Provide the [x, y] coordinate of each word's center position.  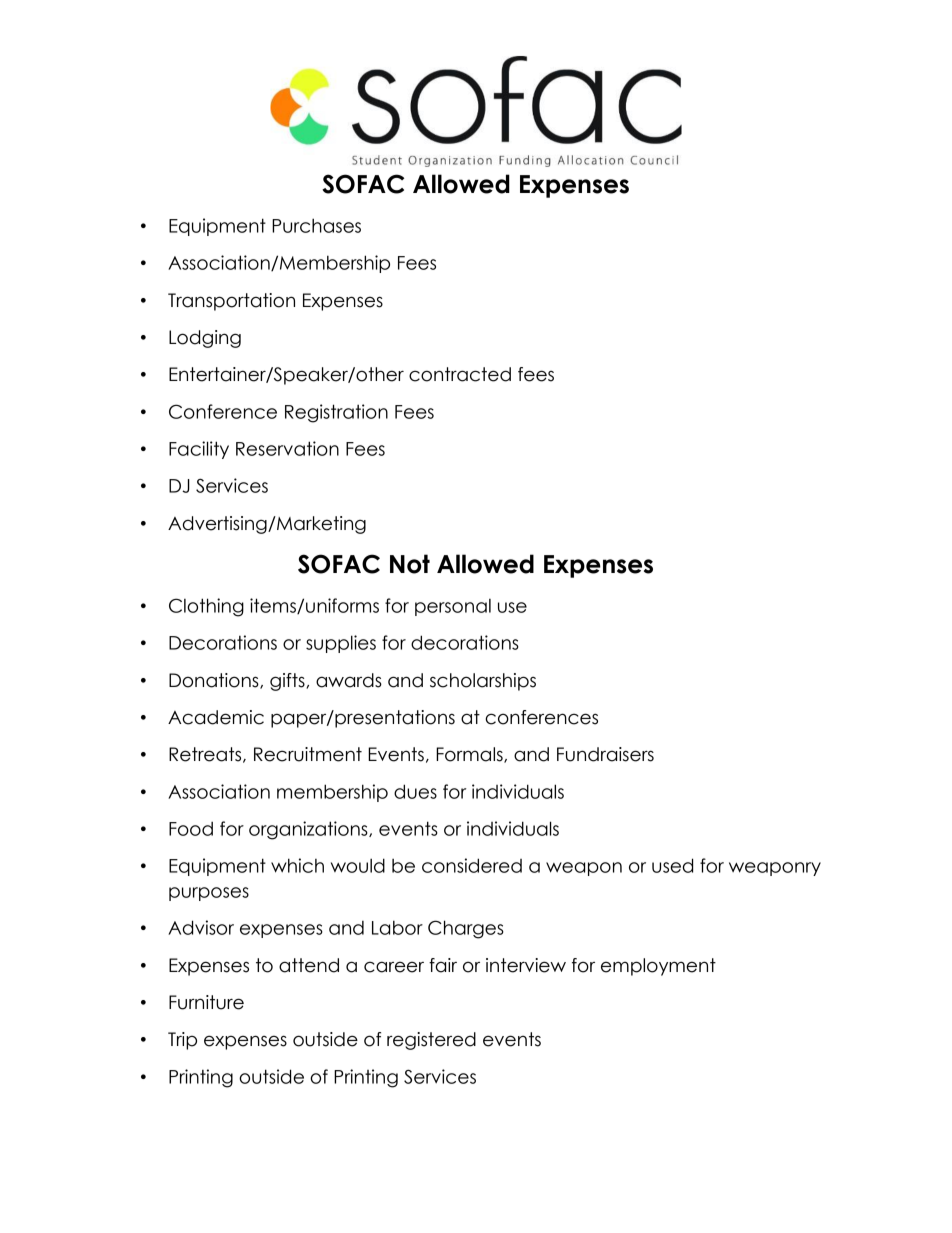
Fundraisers [605, 754]
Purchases [316, 225]
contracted [460, 374]
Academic [216, 717]
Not [410, 564]
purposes [209, 894]
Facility [199, 450]
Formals [470, 755]
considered [472, 865]
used [672, 865]
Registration [336, 413]
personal [453, 607]
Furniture [206, 1002]
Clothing [206, 607]
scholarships [483, 682]
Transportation [231, 302]
